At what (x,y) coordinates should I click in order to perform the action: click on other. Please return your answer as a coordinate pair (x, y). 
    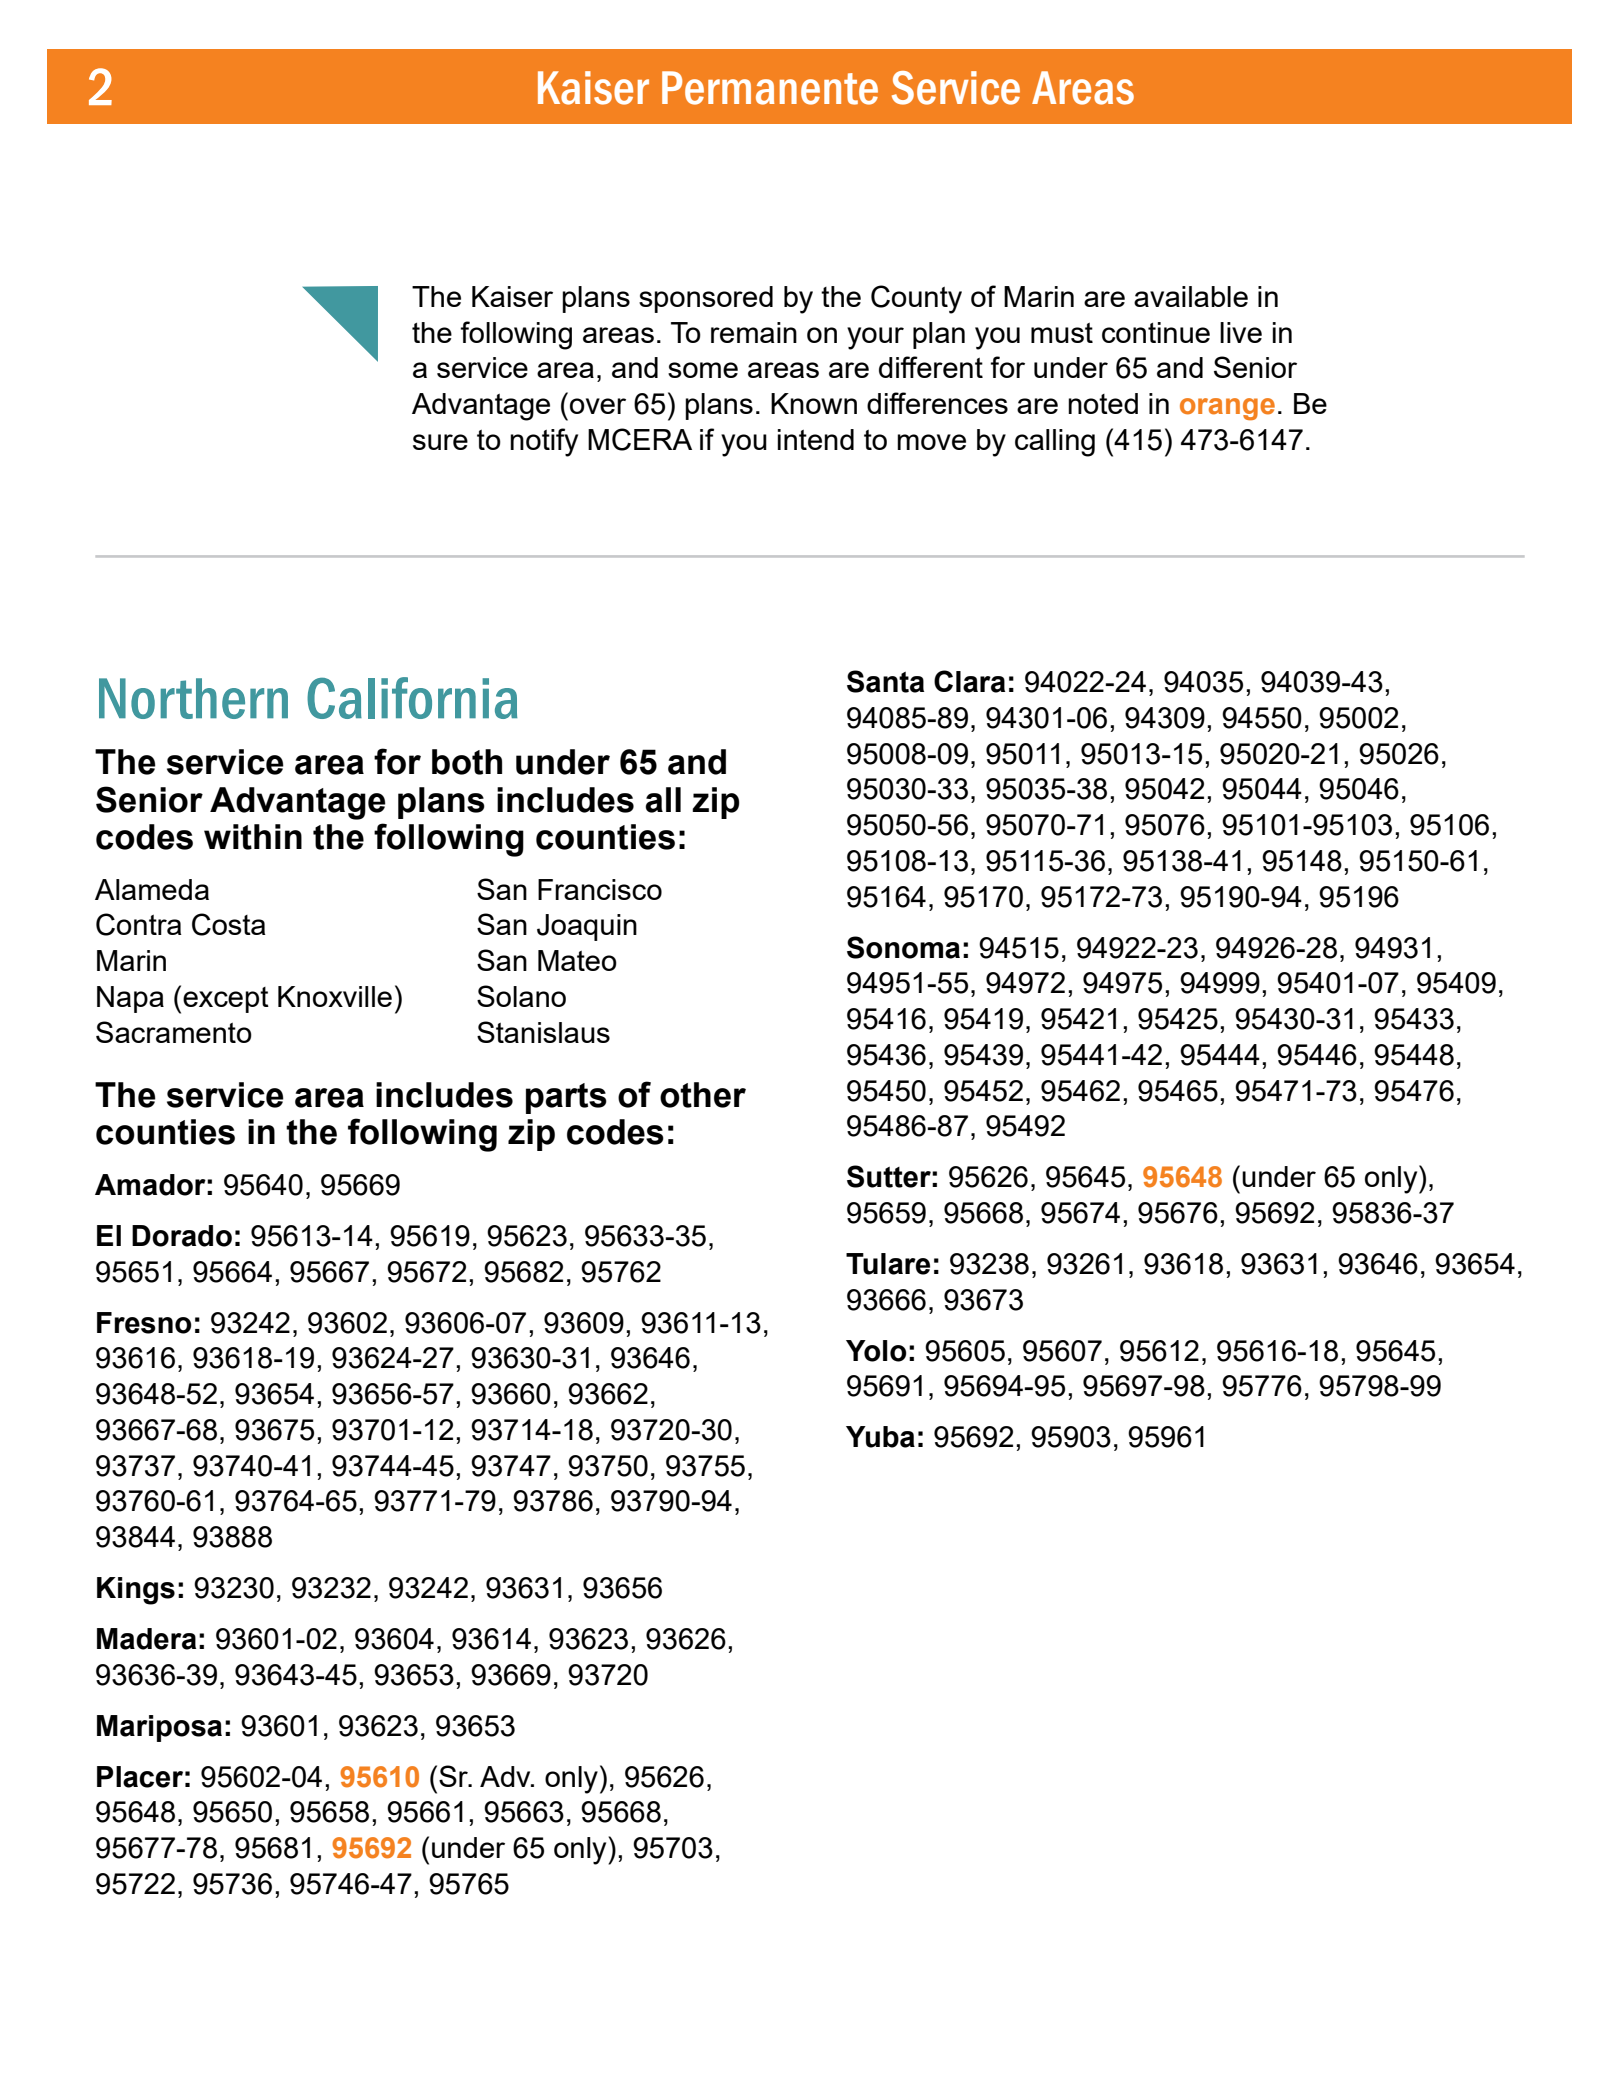
    Looking at the image, I should click on (703, 1095).
